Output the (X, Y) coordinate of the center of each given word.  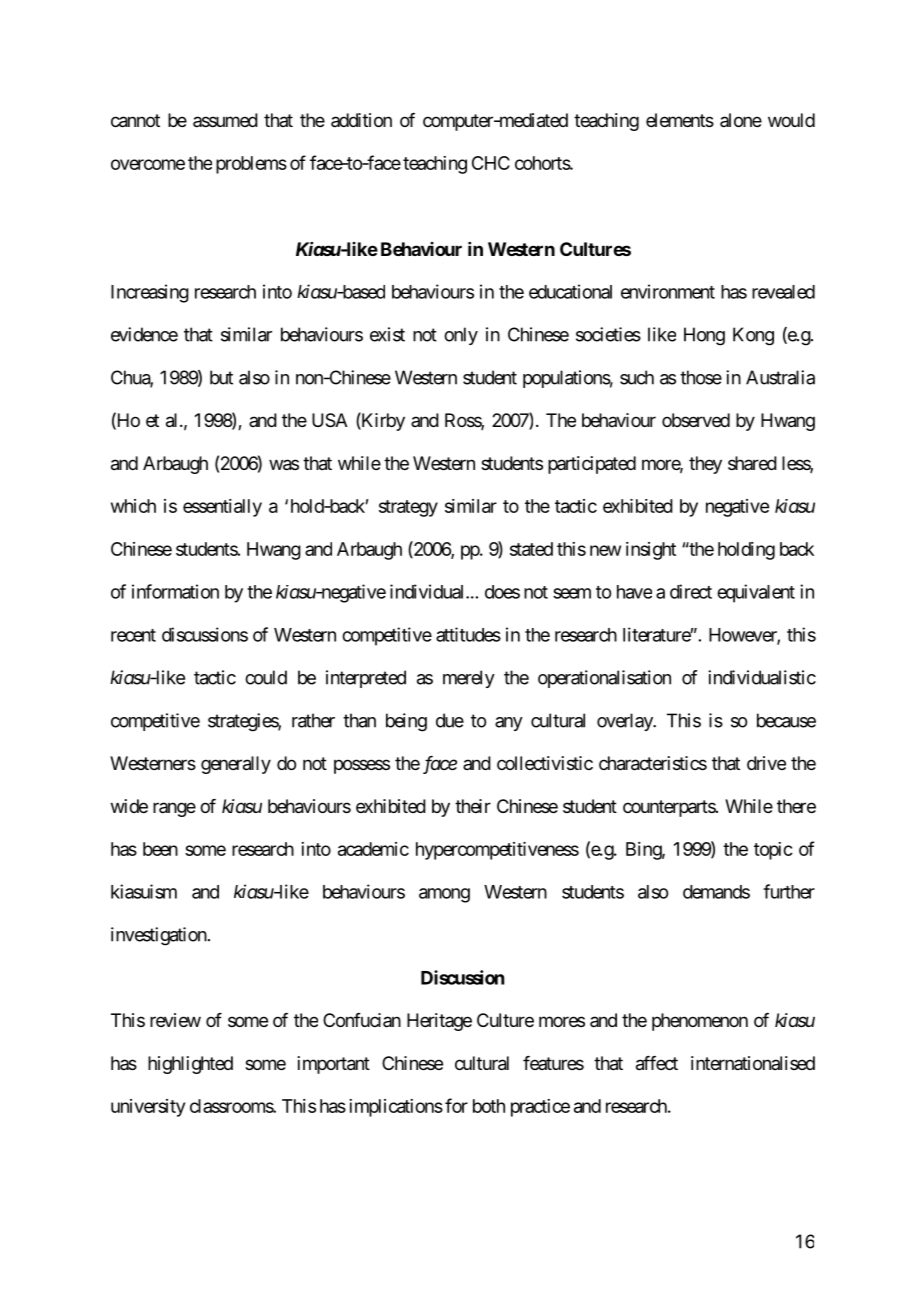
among (444, 895)
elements (680, 120)
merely (469, 679)
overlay (625, 722)
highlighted (190, 1065)
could (266, 677)
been (160, 849)
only (461, 336)
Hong (704, 336)
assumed (225, 120)
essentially (222, 508)
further (789, 891)
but (221, 377)
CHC (491, 163)
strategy (408, 508)
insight (651, 551)
